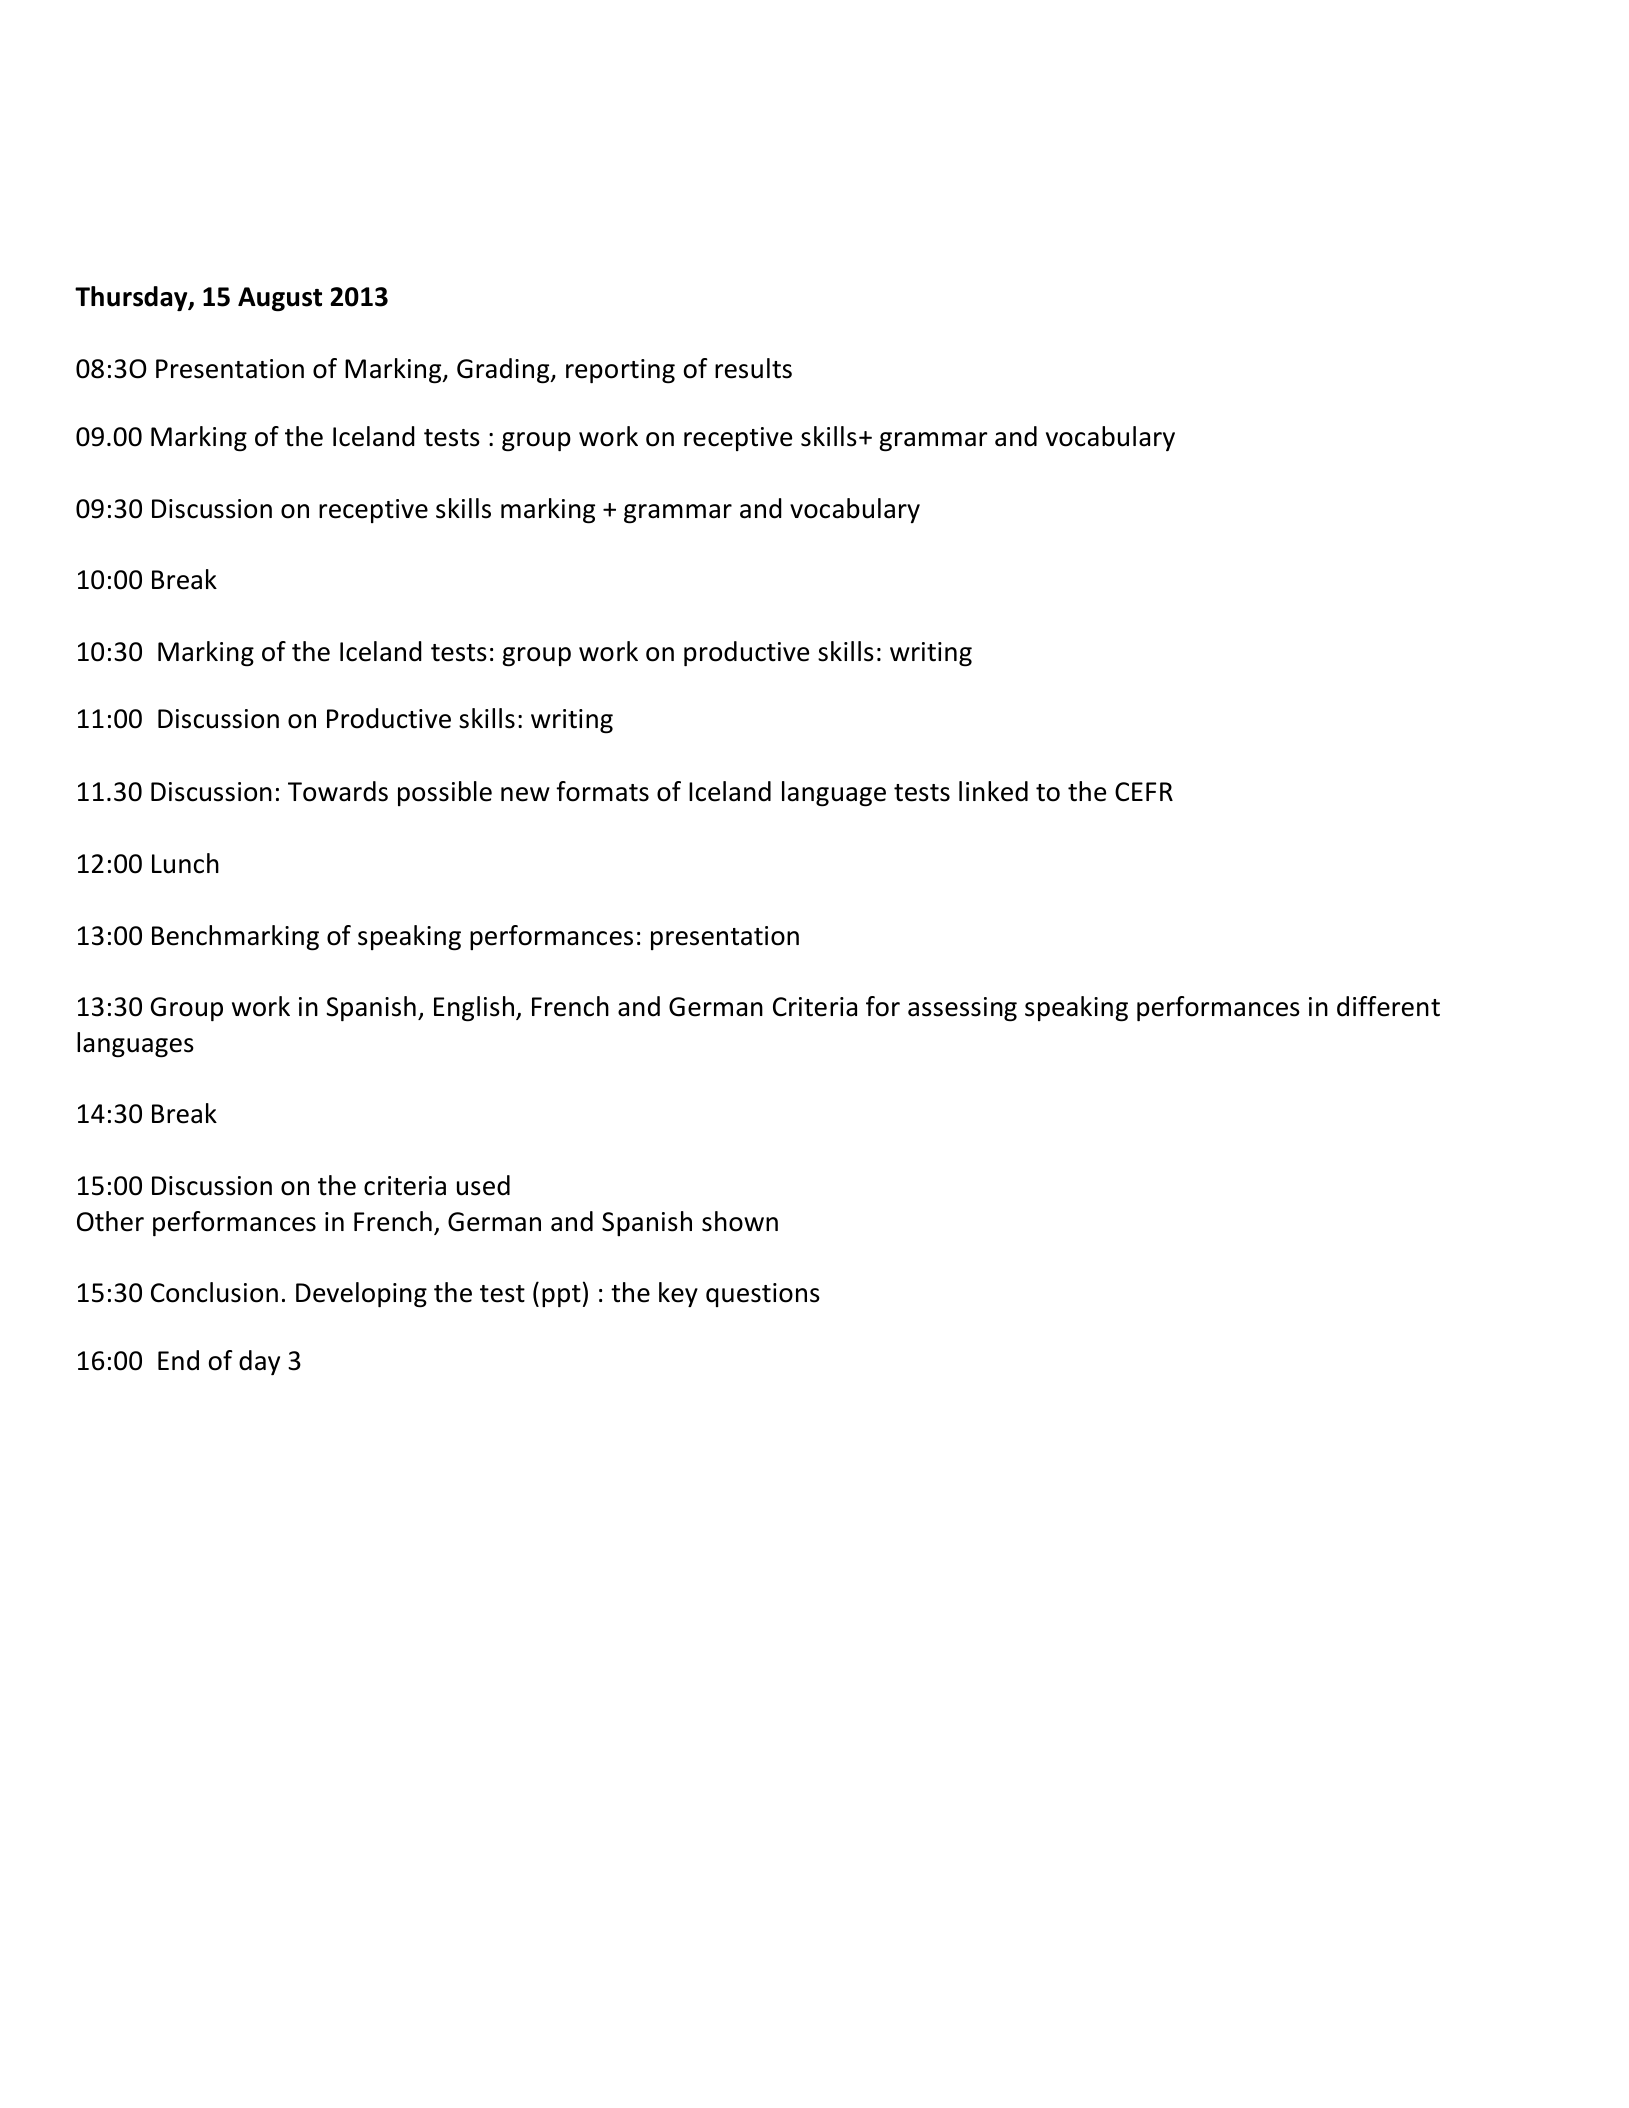  I want to click on formats, so click(602, 791).
